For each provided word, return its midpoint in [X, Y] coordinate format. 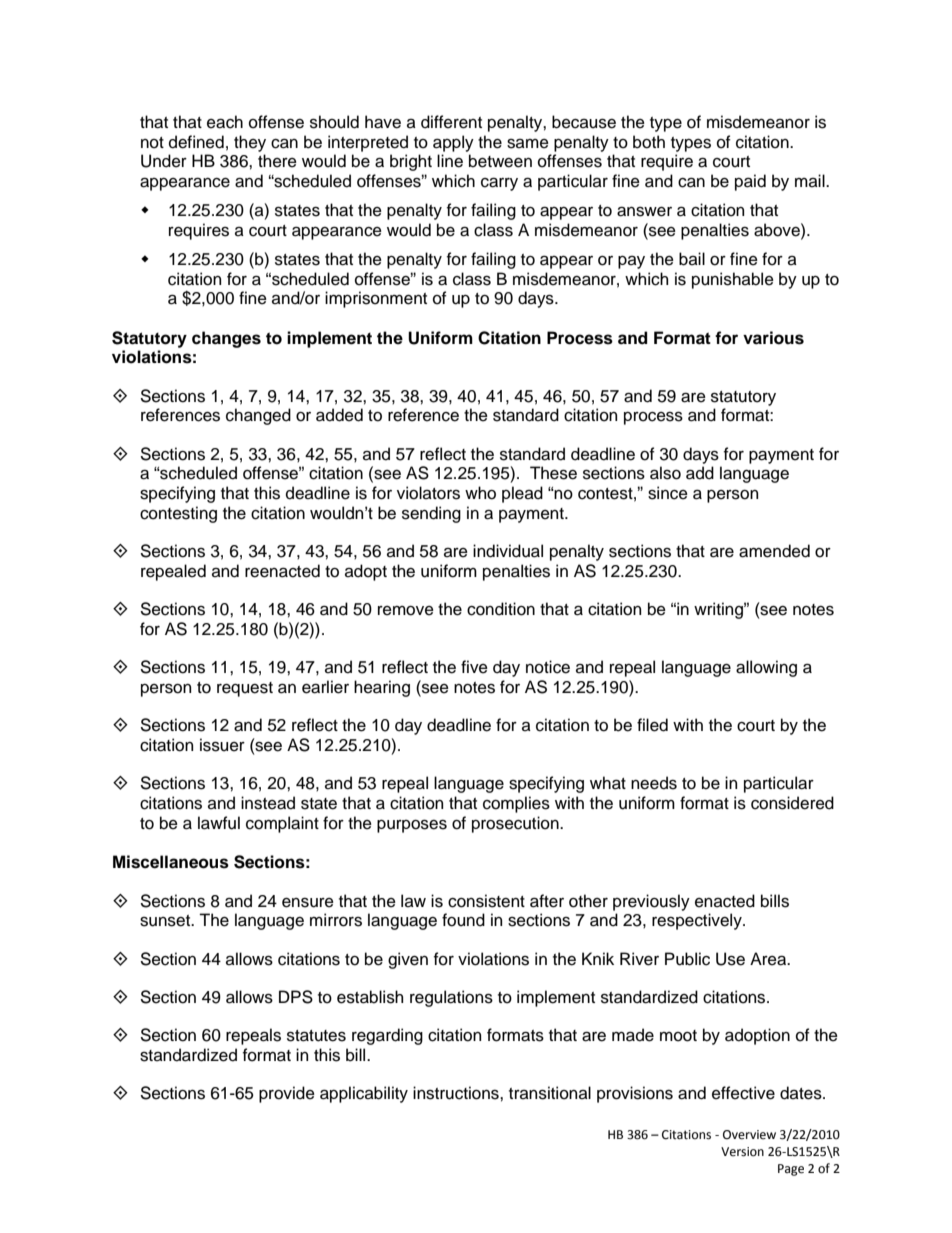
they [250, 143]
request [245, 689]
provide [287, 1094]
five [474, 667]
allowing [766, 668]
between [500, 161]
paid [750, 182]
